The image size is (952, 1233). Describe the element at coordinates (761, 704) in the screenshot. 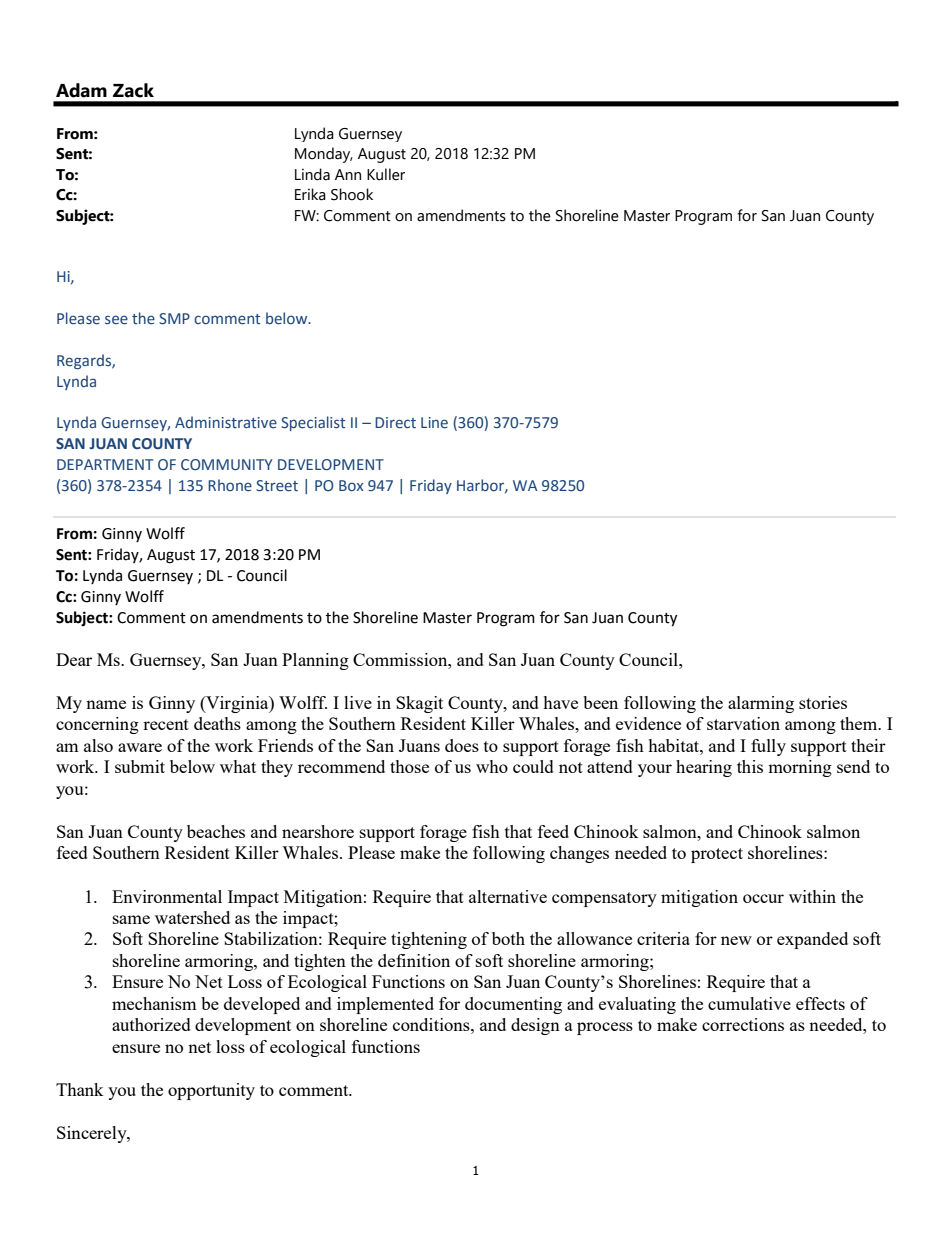

I see `alarming` at that location.
